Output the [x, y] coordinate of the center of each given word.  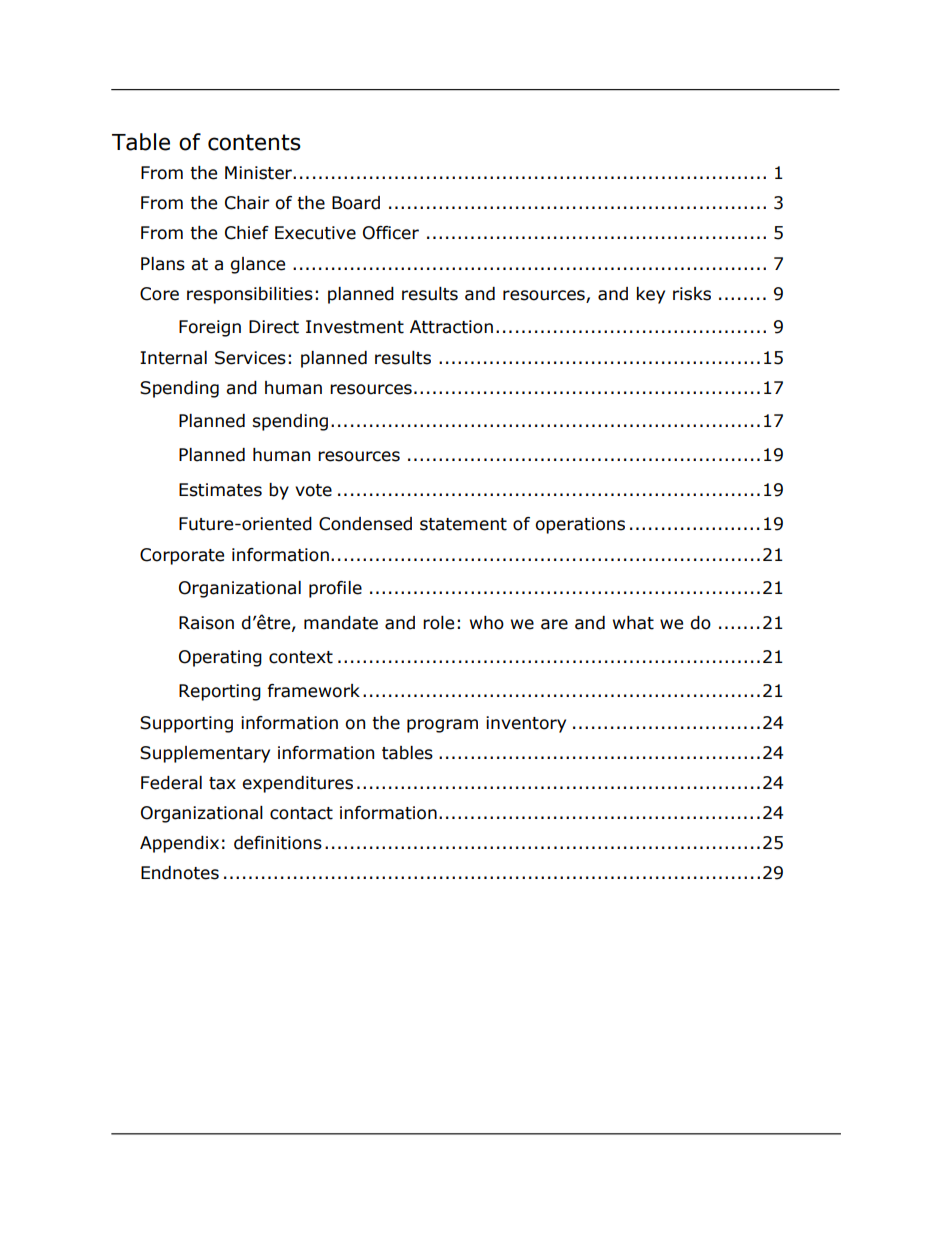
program [442, 726]
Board [356, 203]
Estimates [220, 490]
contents [254, 142]
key [651, 295]
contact [301, 813]
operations [580, 525]
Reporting [220, 692]
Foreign [210, 328]
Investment [355, 327]
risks [692, 294]
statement [463, 524]
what [633, 623]
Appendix [179, 844]
